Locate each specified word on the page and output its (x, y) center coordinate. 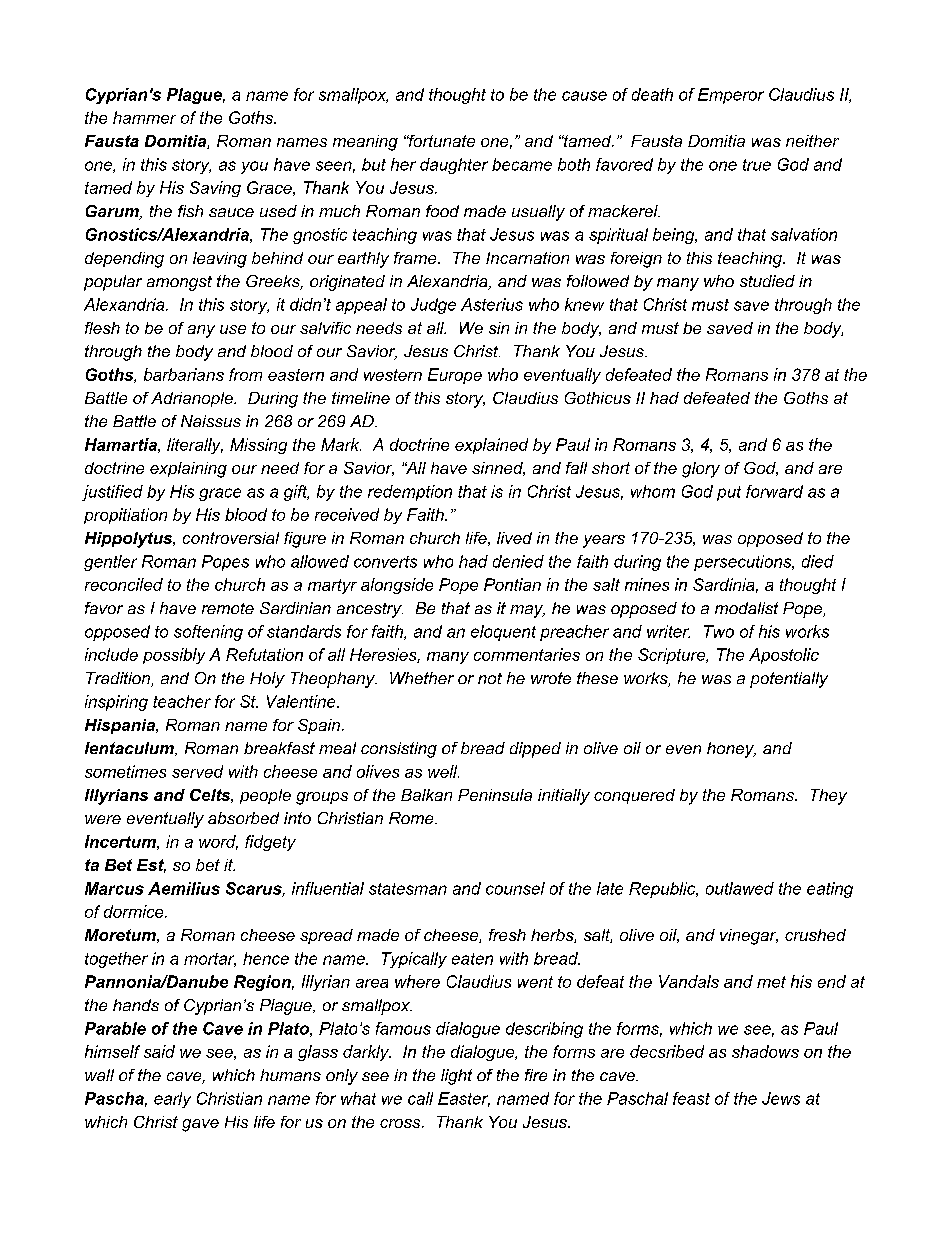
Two (719, 631)
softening (208, 633)
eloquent (503, 633)
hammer (144, 117)
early (172, 1100)
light (456, 1077)
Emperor (731, 96)
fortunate (441, 141)
